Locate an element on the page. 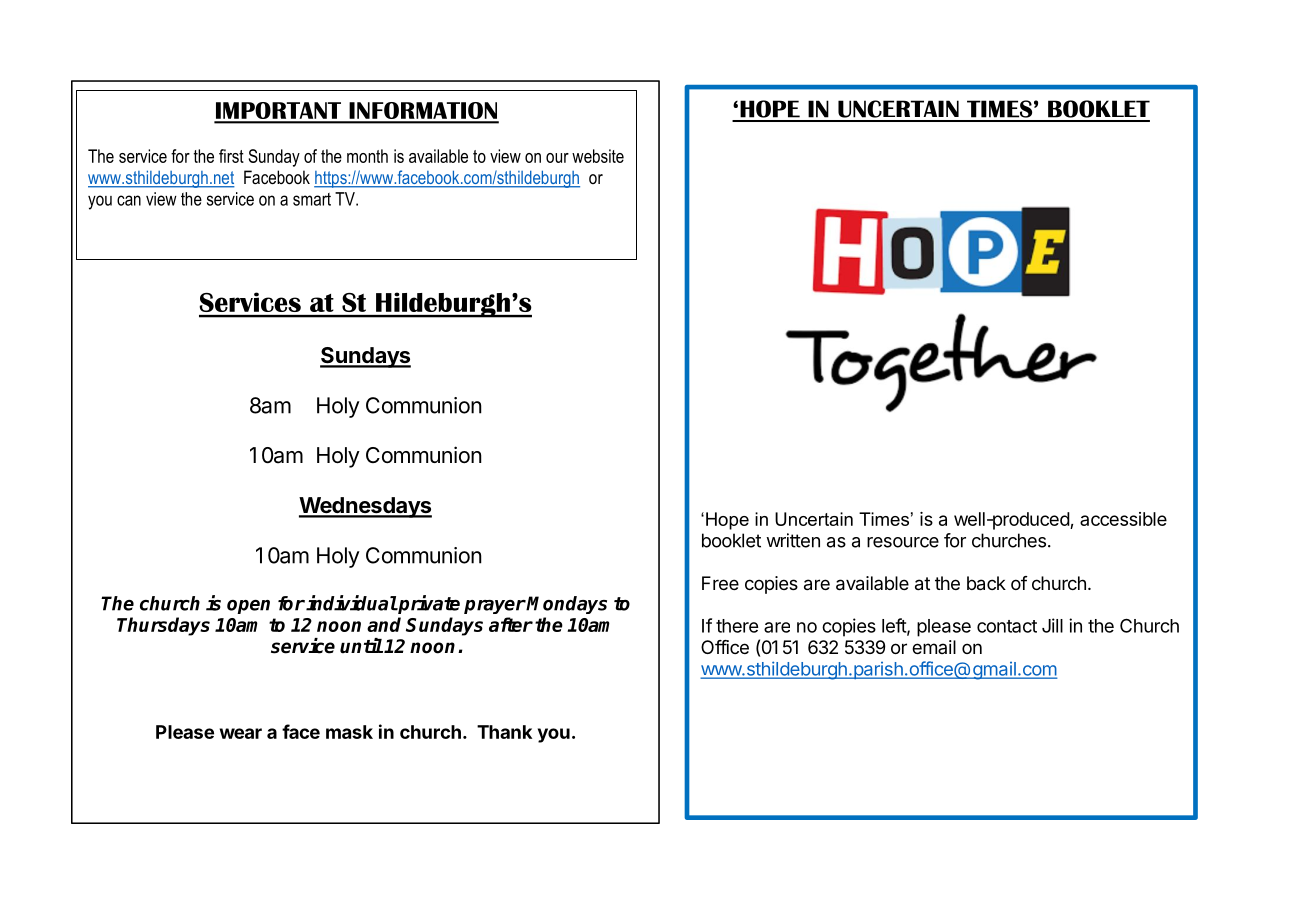  Wednesdays is located at coordinates (365, 507).
